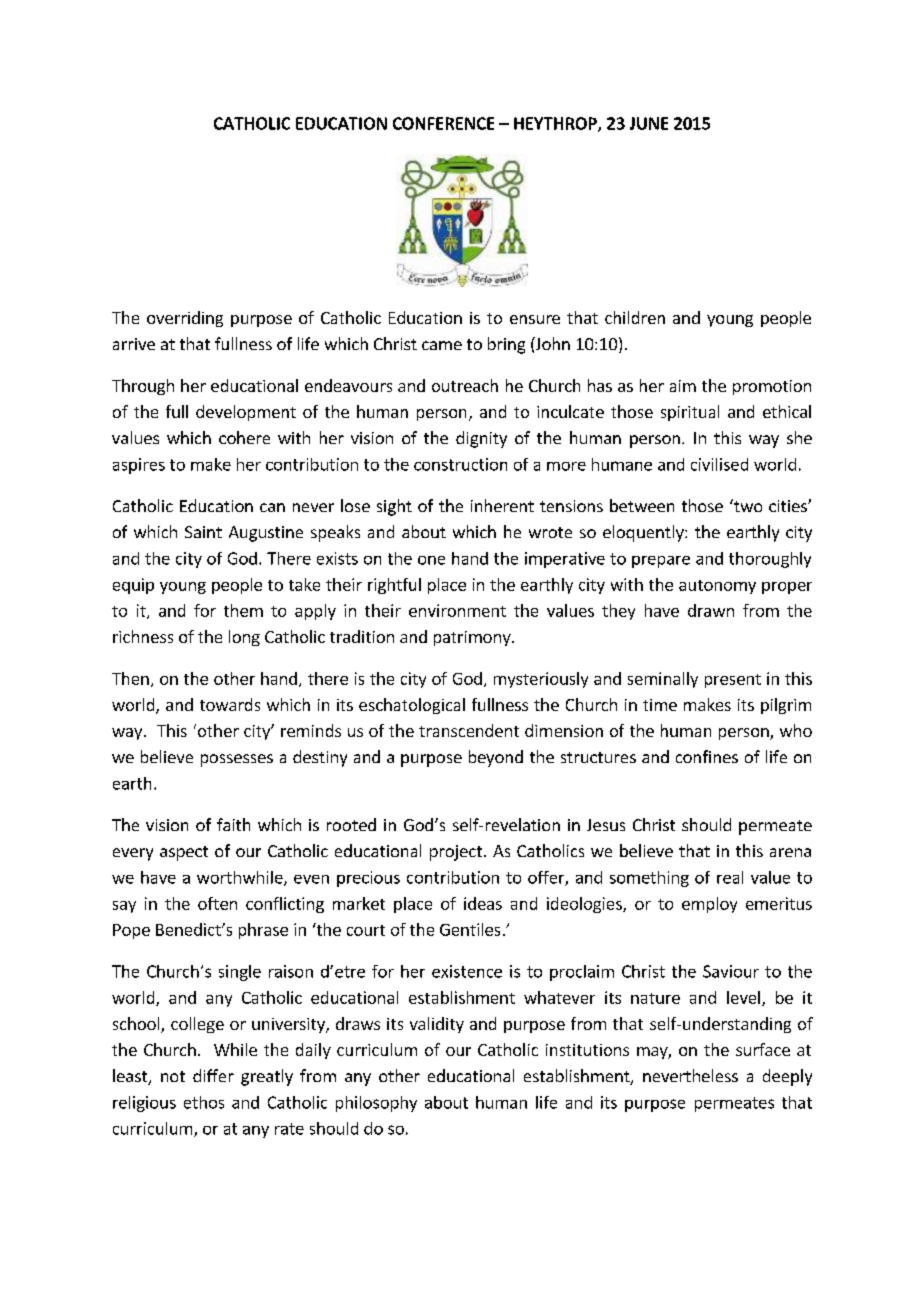 The height and width of the screenshot is (1308, 924). I want to click on CONFERENCE, so click(443, 123).
